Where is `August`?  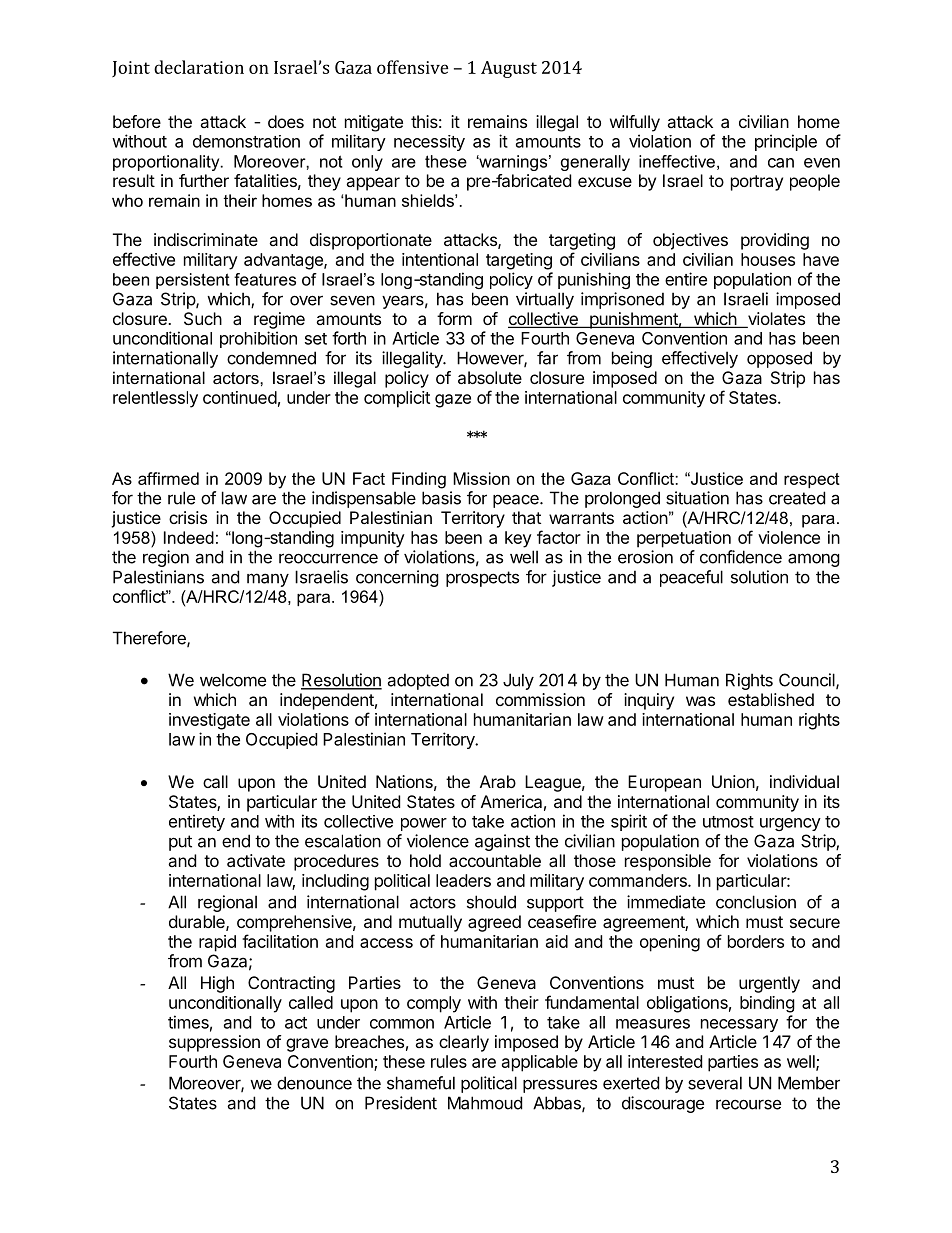 August is located at coordinates (509, 69).
